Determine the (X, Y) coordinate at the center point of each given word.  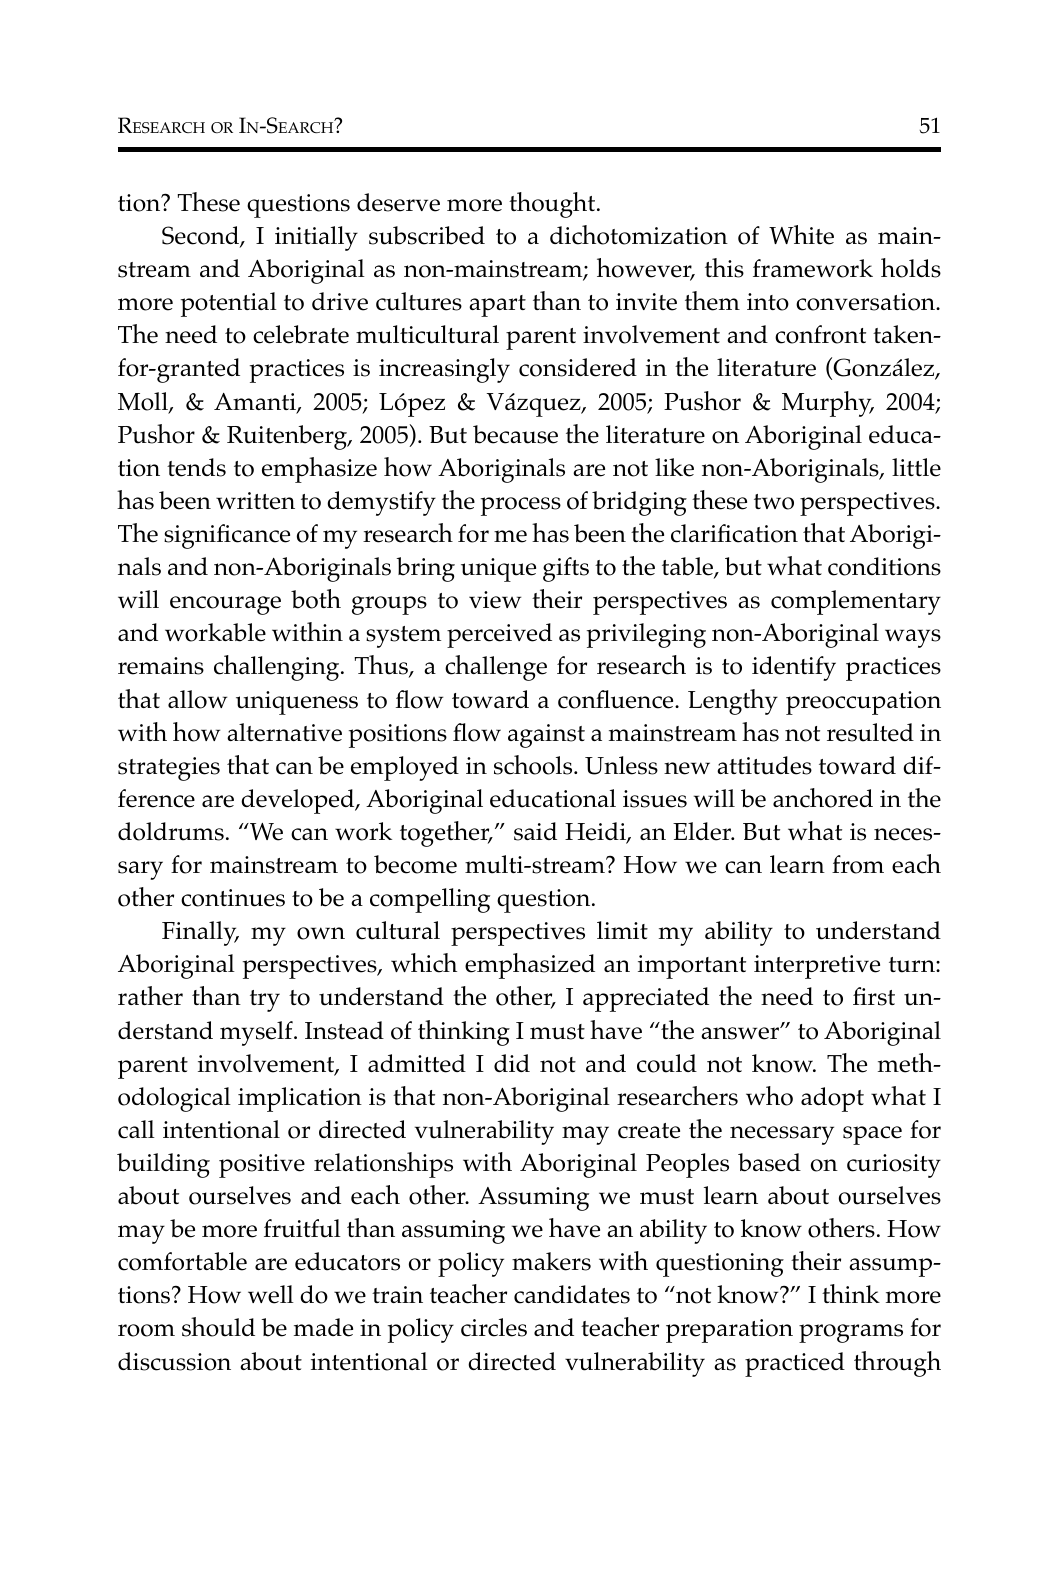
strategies (169, 769)
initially (316, 238)
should (218, 1327)
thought (553, 205)
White (801, 235)
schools (534, 765)
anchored (823, 798)
